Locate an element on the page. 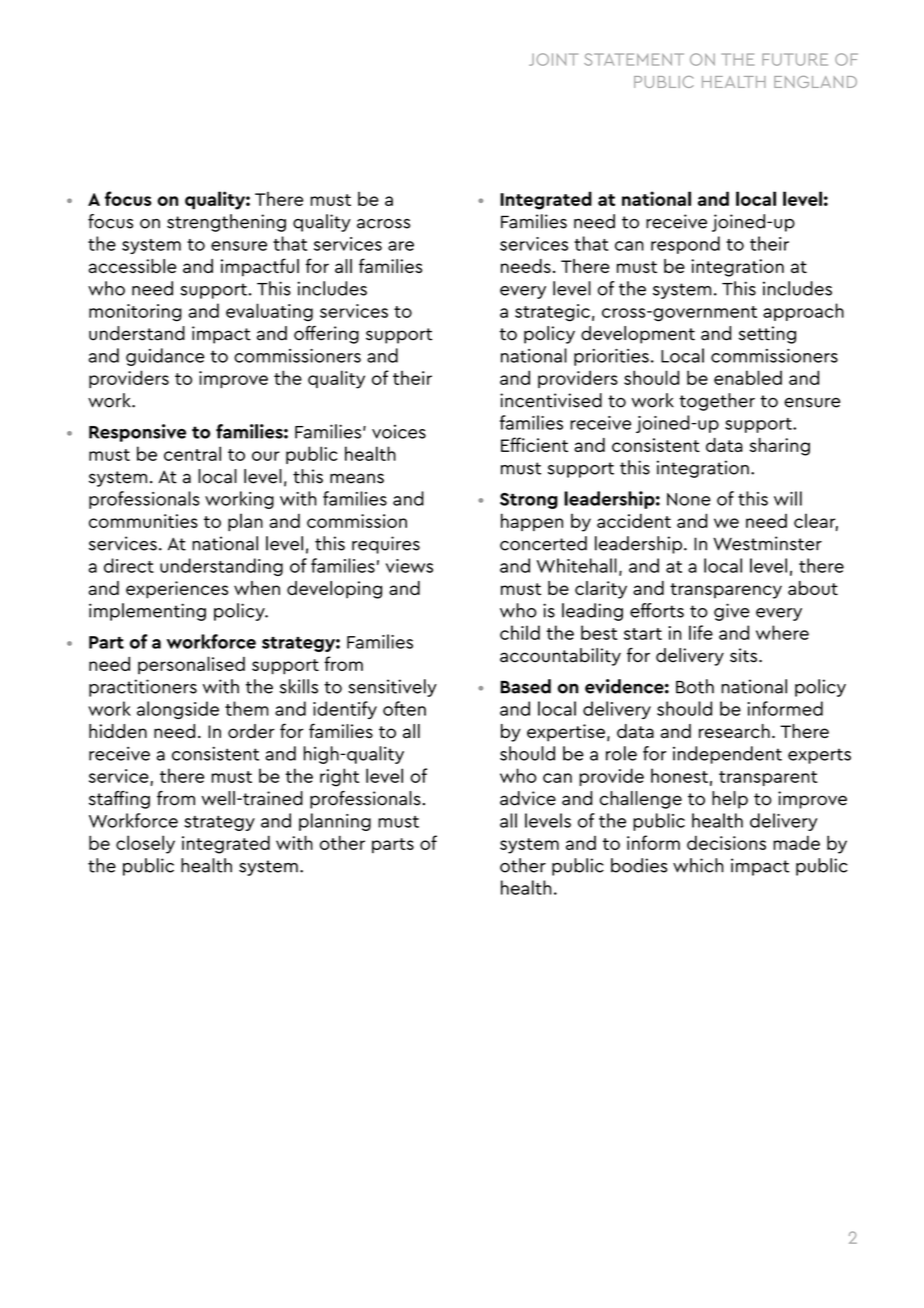 The height and width of the page is (1308, 924). strengthening is located at coordinates (226, 223).
